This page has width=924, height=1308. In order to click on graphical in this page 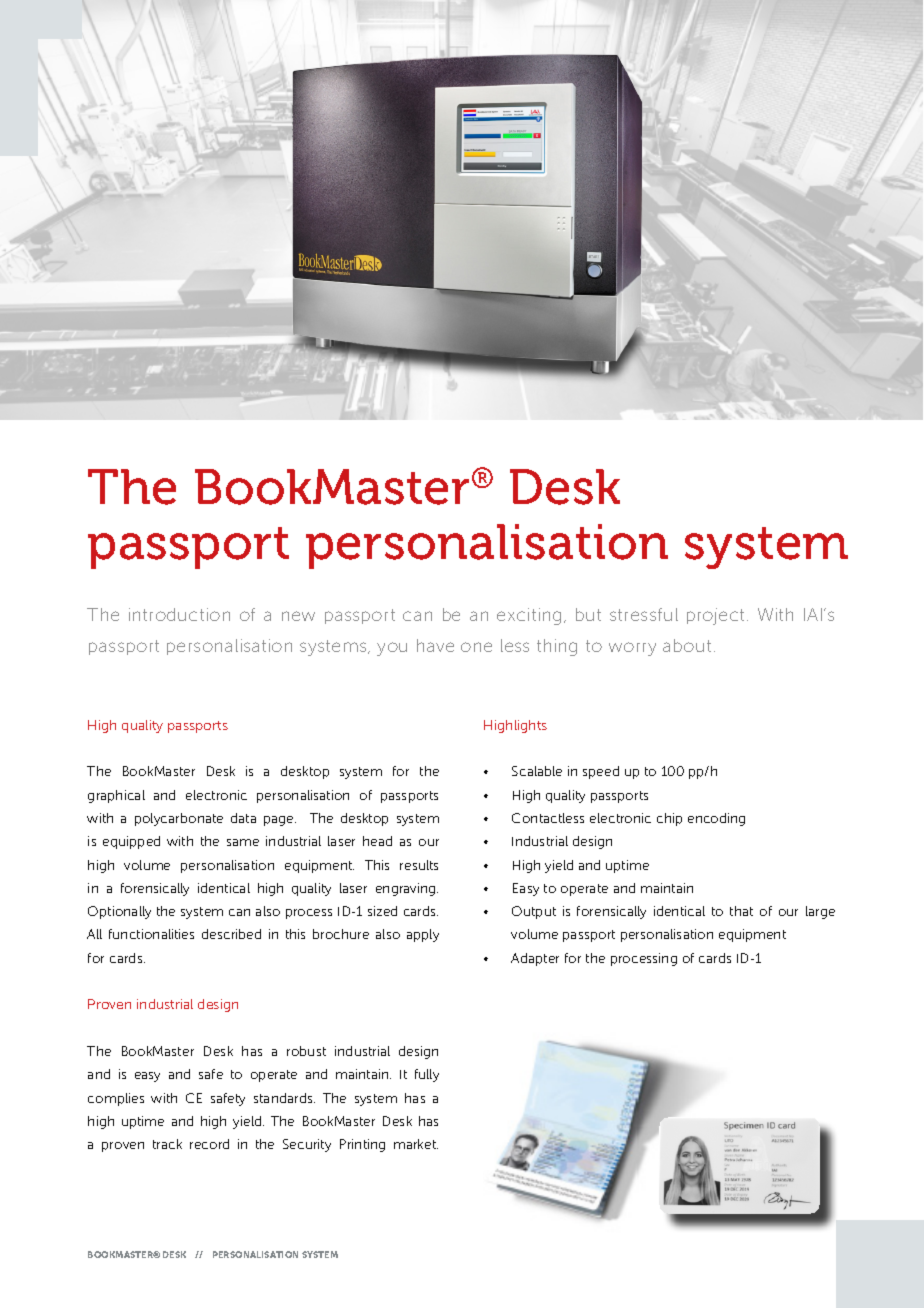, I will do `click(116, 796)`.
